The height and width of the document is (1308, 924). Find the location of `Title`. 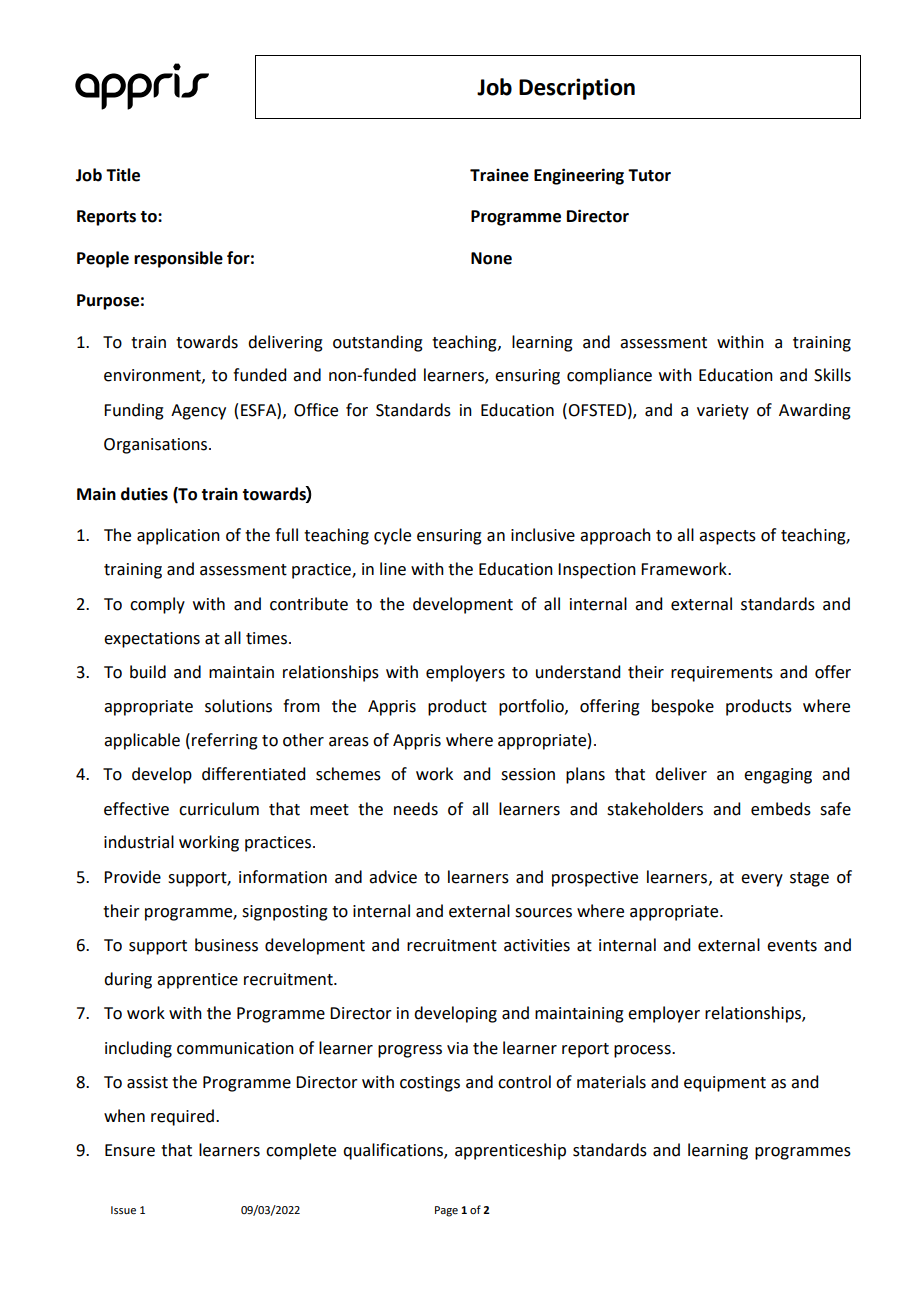

Title is located at coordinates (123, 175).
